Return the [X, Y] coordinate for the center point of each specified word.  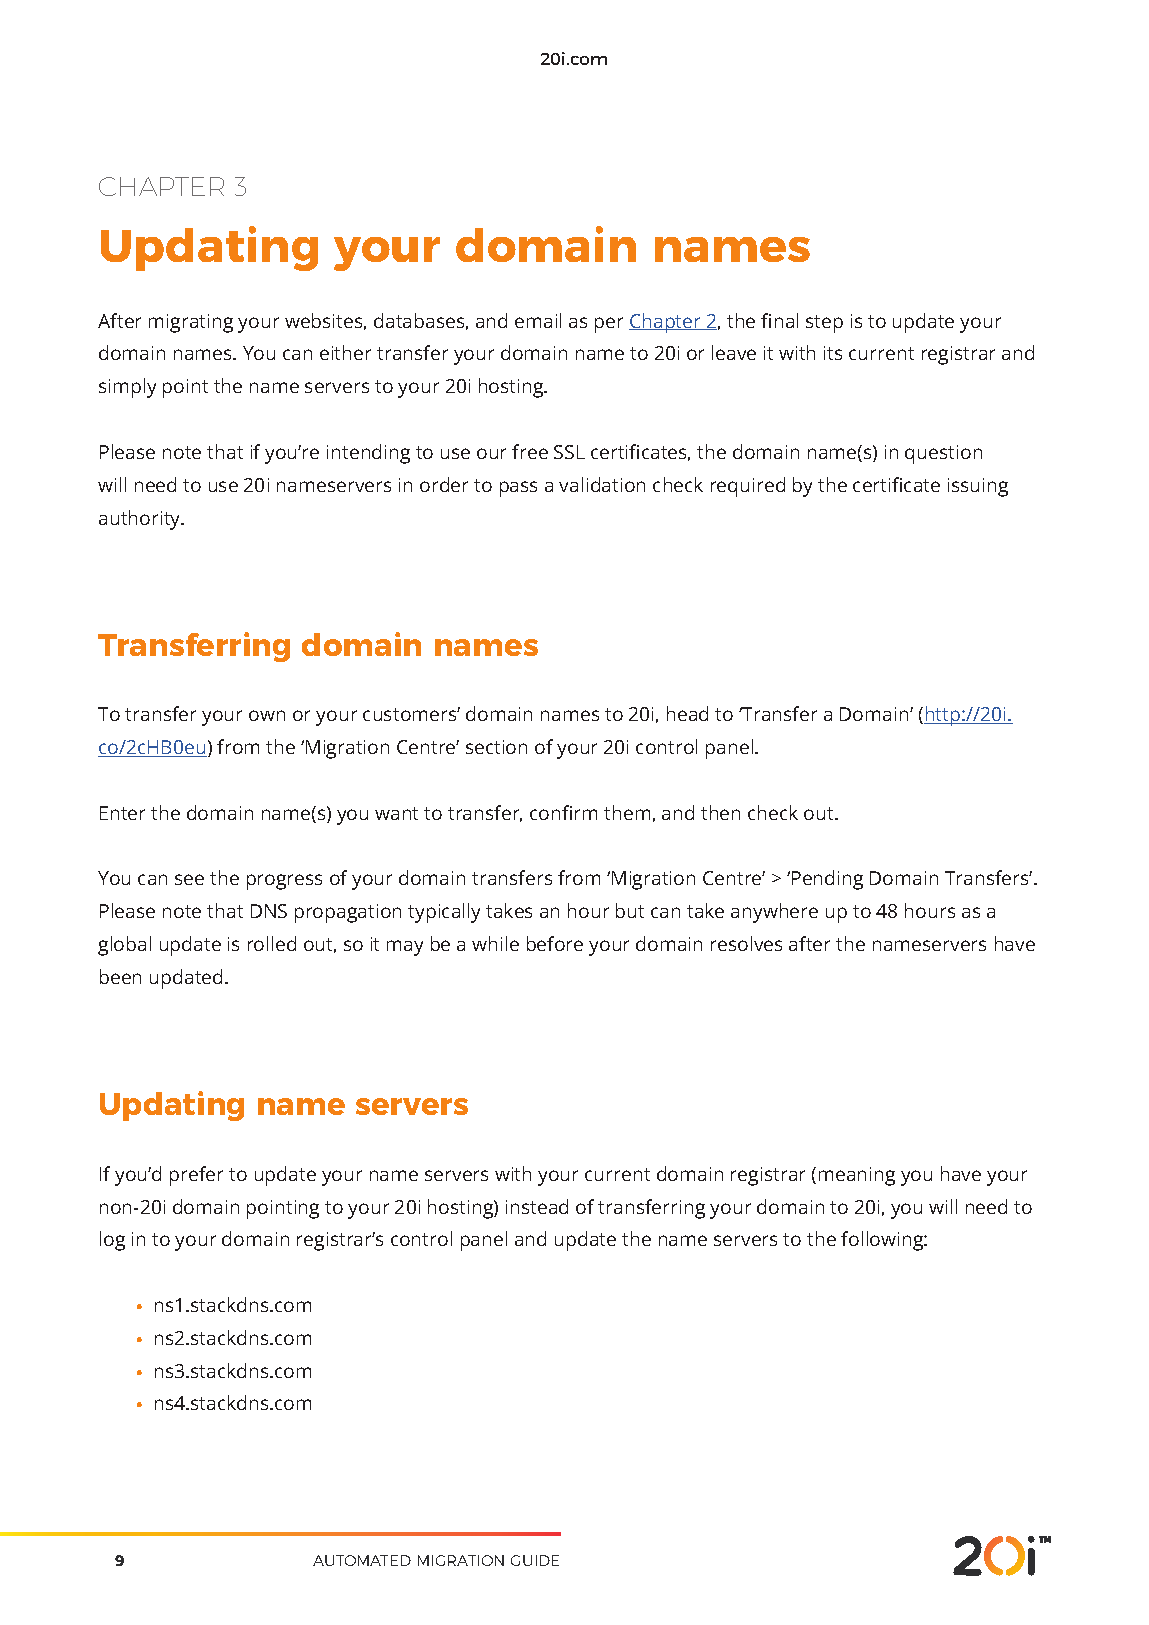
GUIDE [535, 1560]
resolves [746, 943]
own [267, 715]
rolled [272, 943]
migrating [191, 323]
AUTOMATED [362, 1560]
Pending [827, 880]
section [496, 747]
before [555, 943]
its [833, 353]
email [538, 320]
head [687, 713]
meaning [857, 1176]
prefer [196, 1176]
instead [537, 1206]
